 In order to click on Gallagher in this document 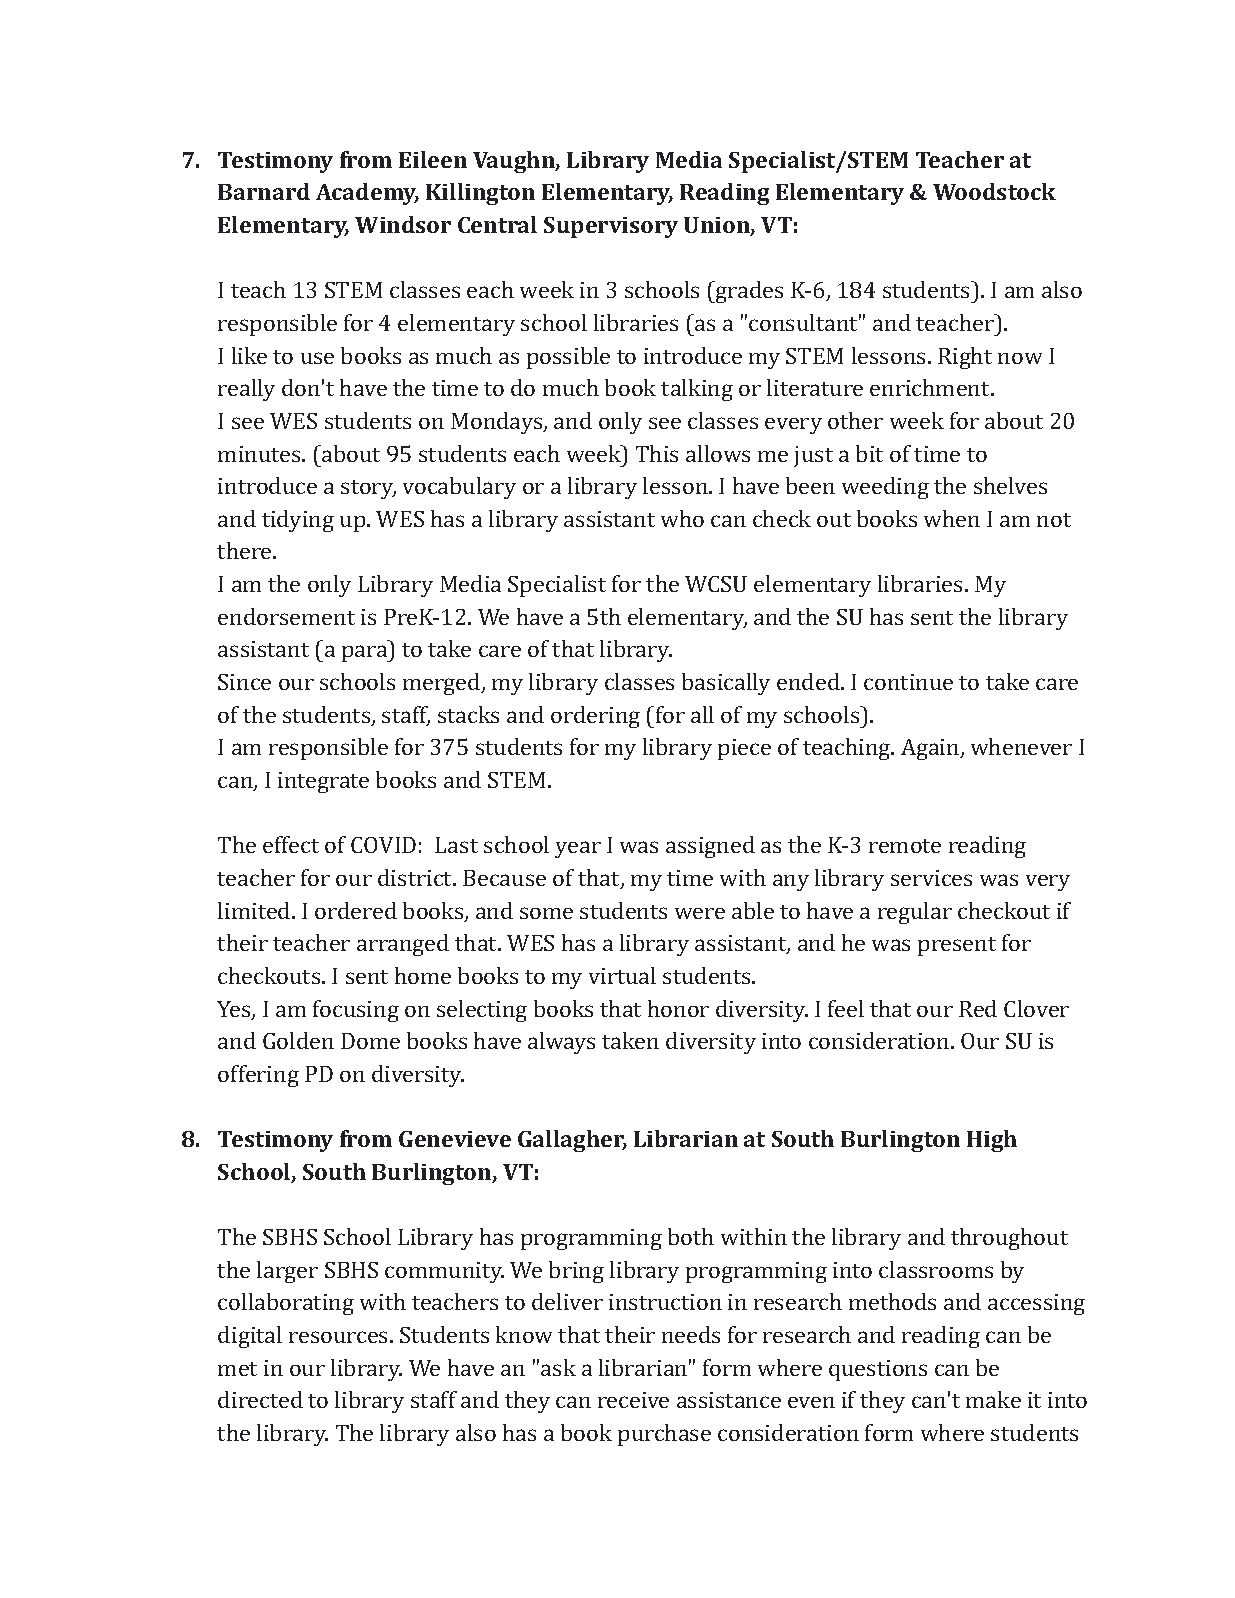, I will do `click(572, 1141)`.
